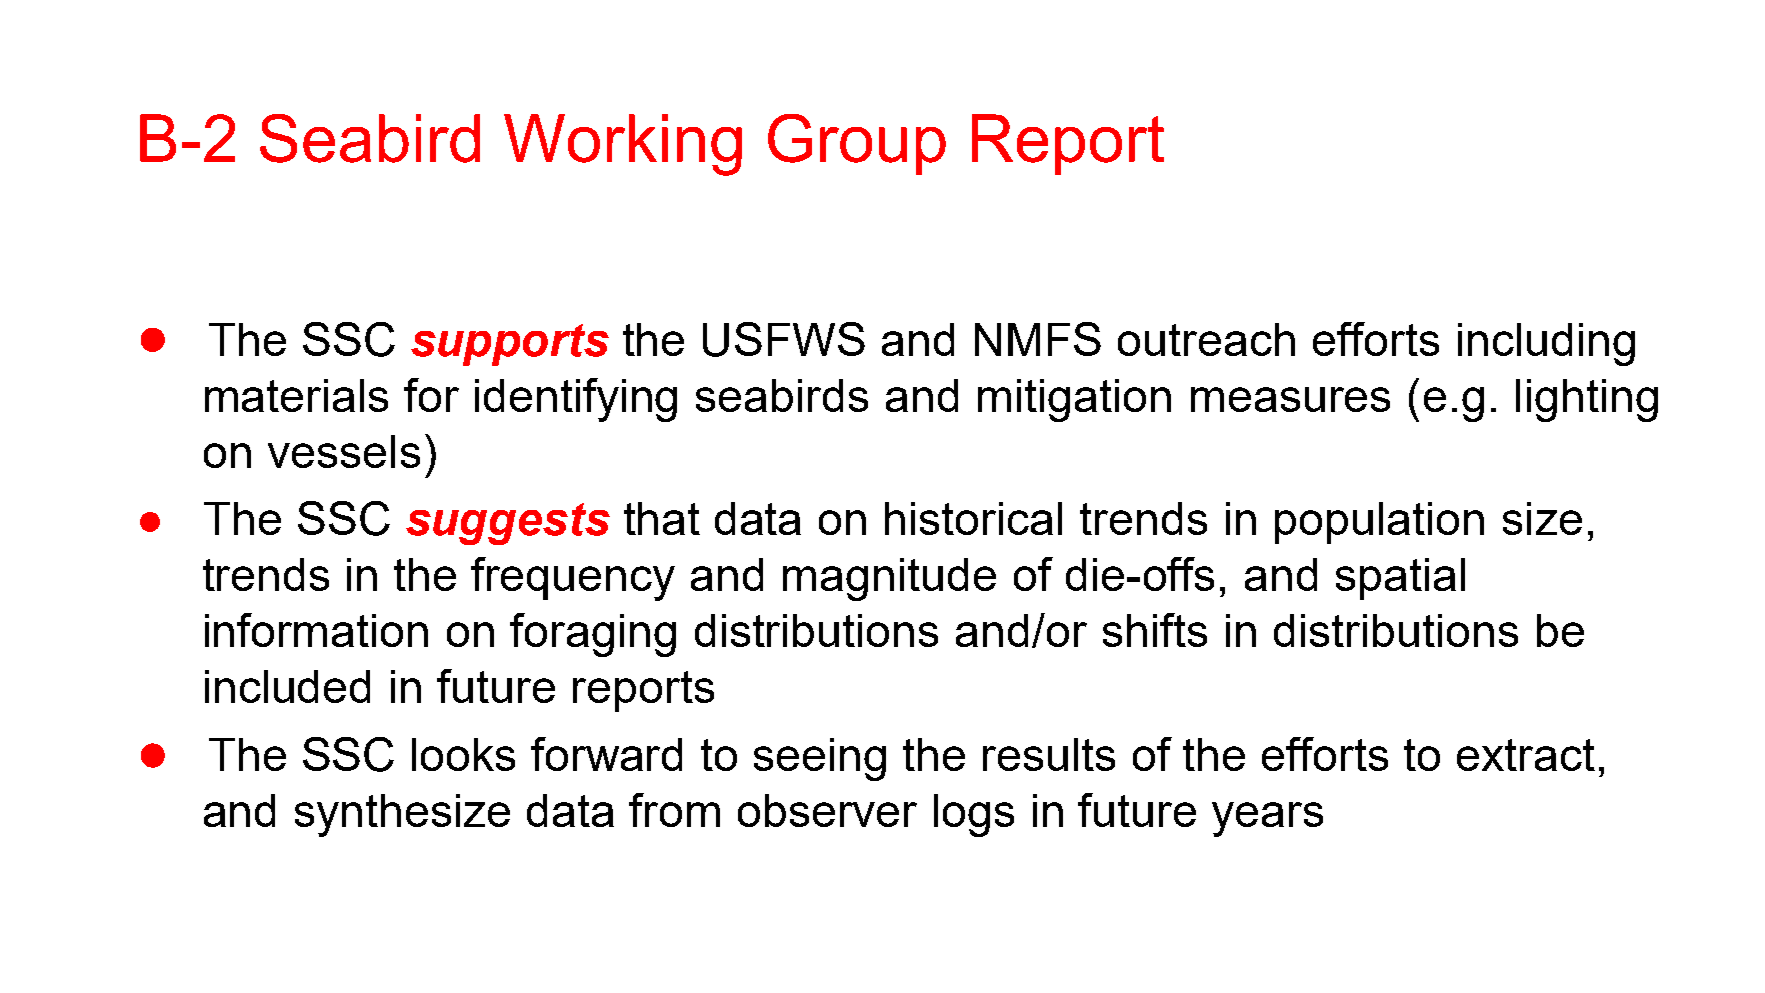 Image resolution: width=1765 pixels, height=993 pixels. What do you see at coordinates (1379, 523) in the image?
I see `population` at bounding box center [1379, 523].
